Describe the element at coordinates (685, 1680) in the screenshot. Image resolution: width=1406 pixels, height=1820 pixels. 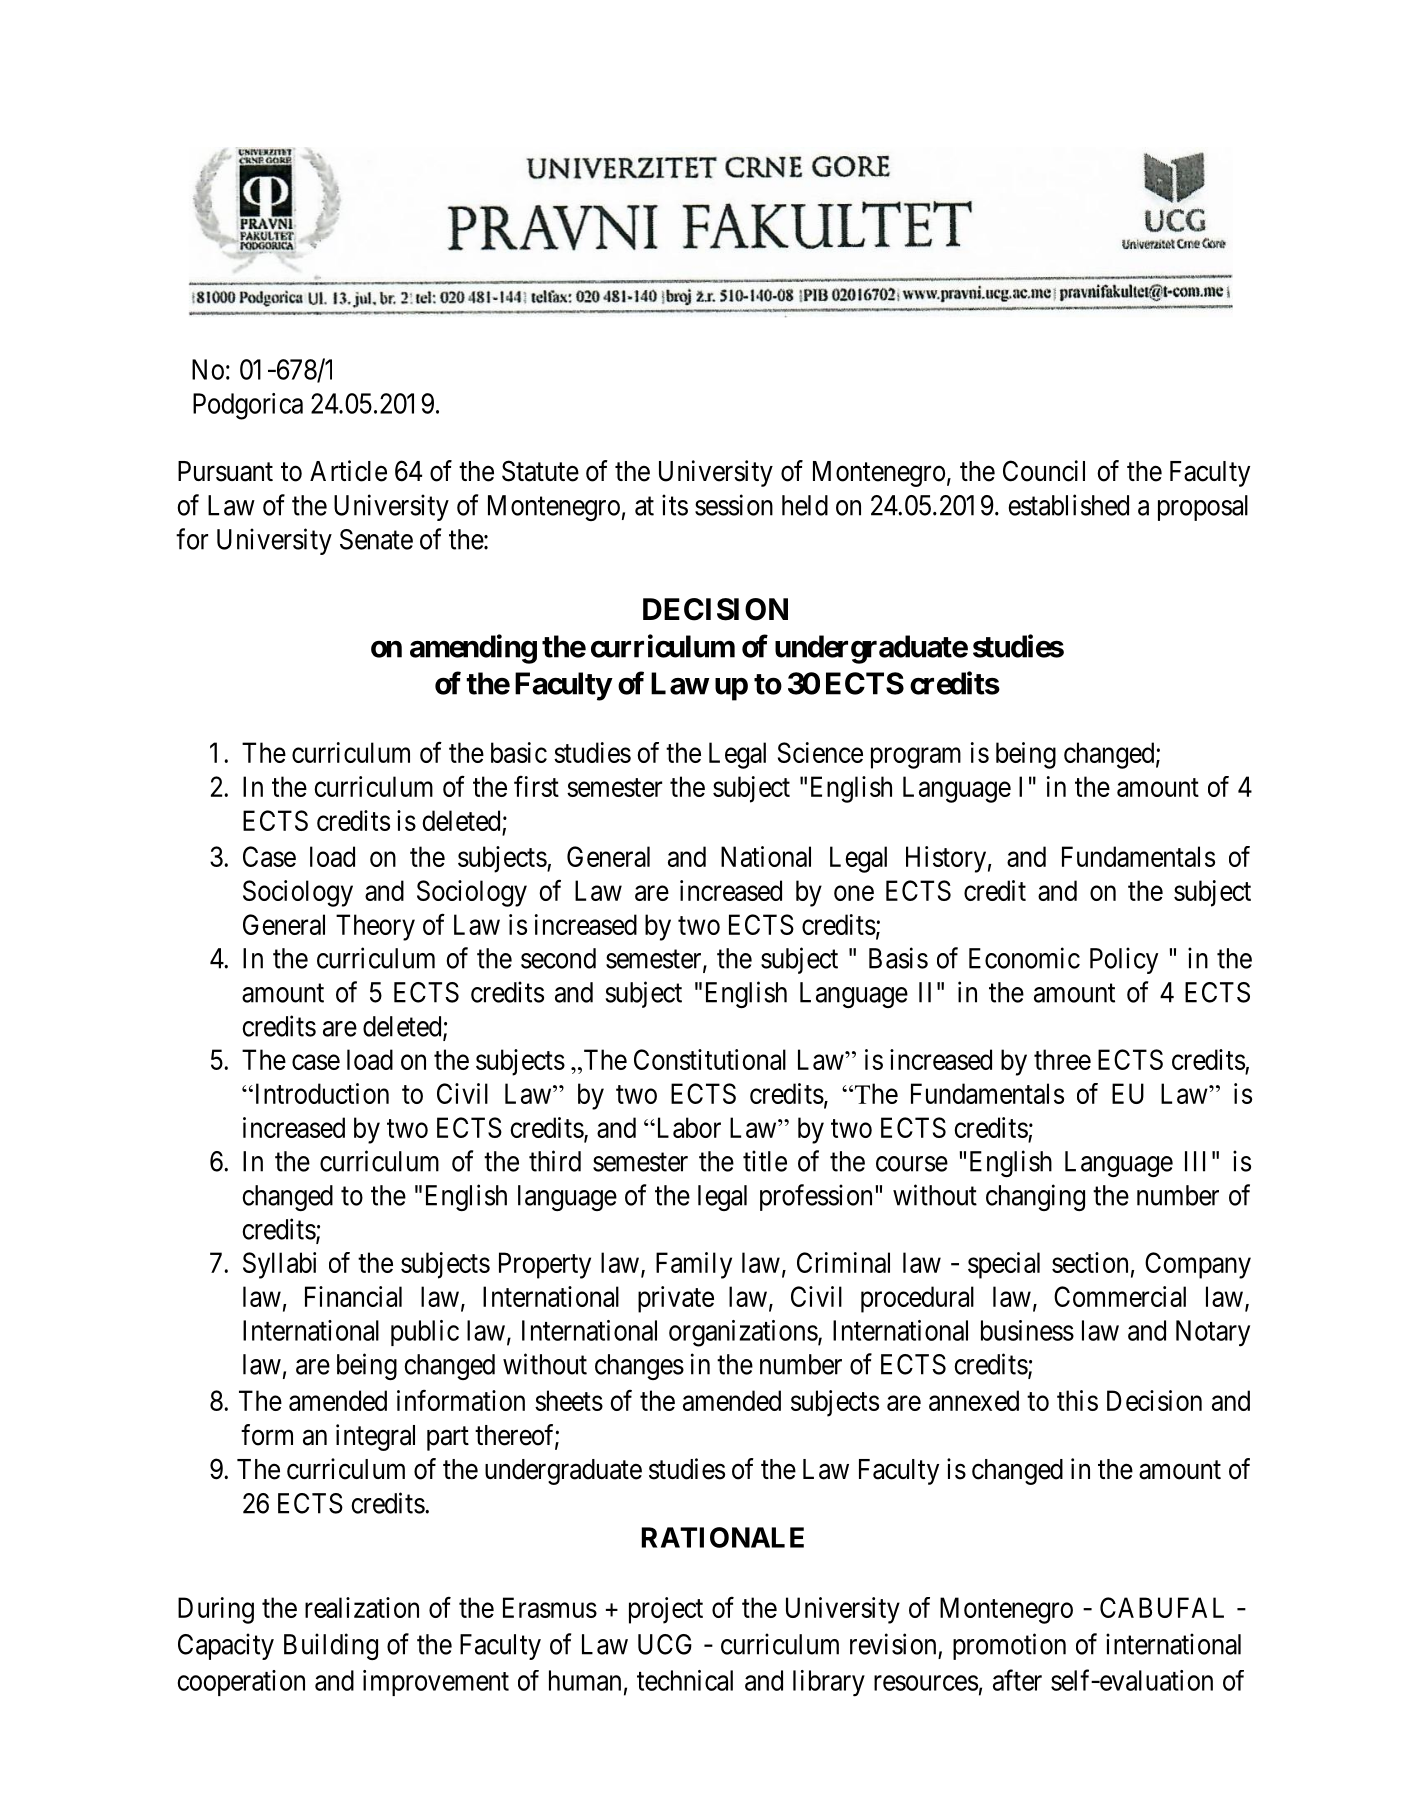
I see `technical` at that location.
